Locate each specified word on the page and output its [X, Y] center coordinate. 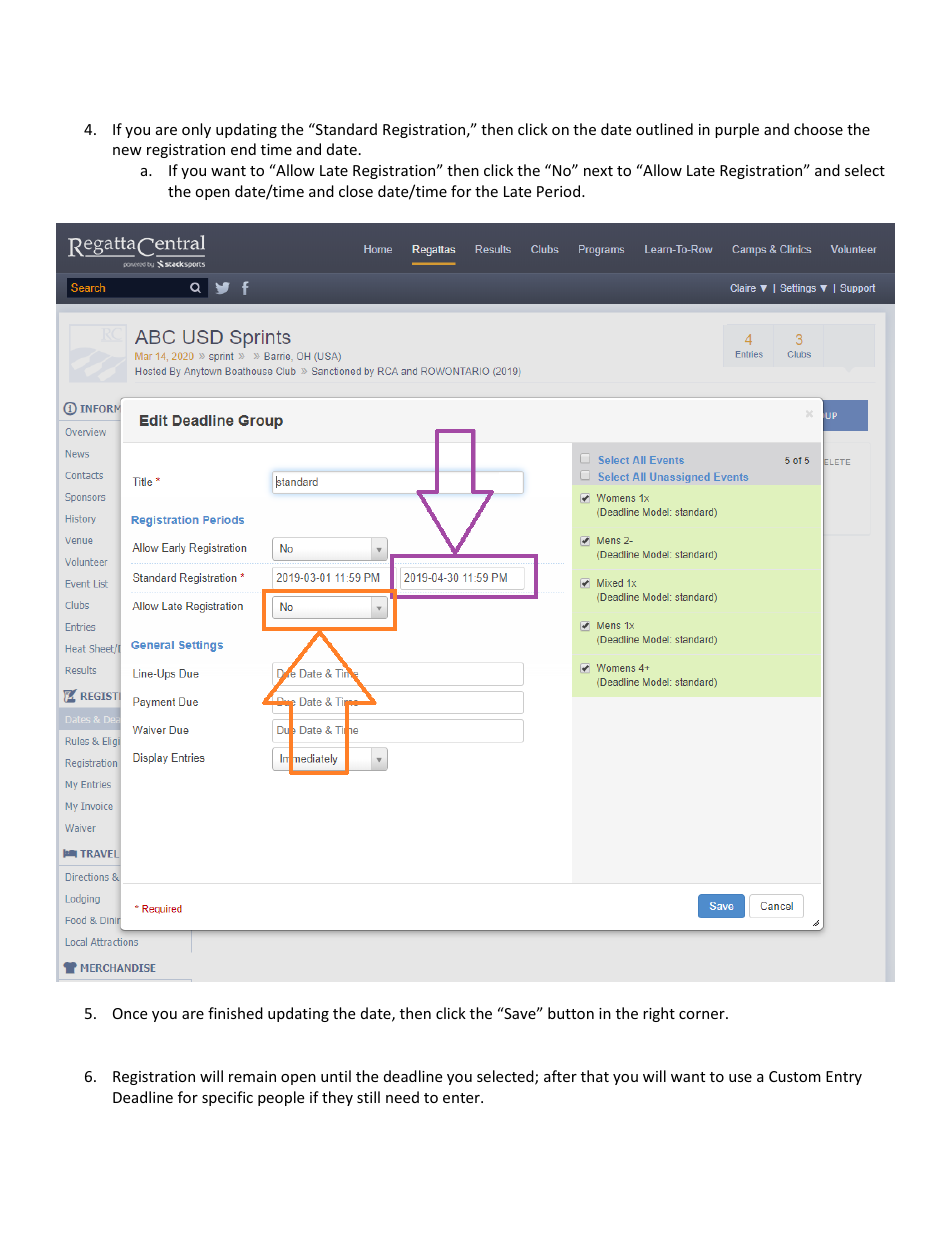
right [659, 1014]
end [243, 149]
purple [737, 130]
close [356, 191]
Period [560, 191]
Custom [795, 1076]
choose [818, 129]
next [598, 171]
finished [235, 1013]
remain [252, 1076]
